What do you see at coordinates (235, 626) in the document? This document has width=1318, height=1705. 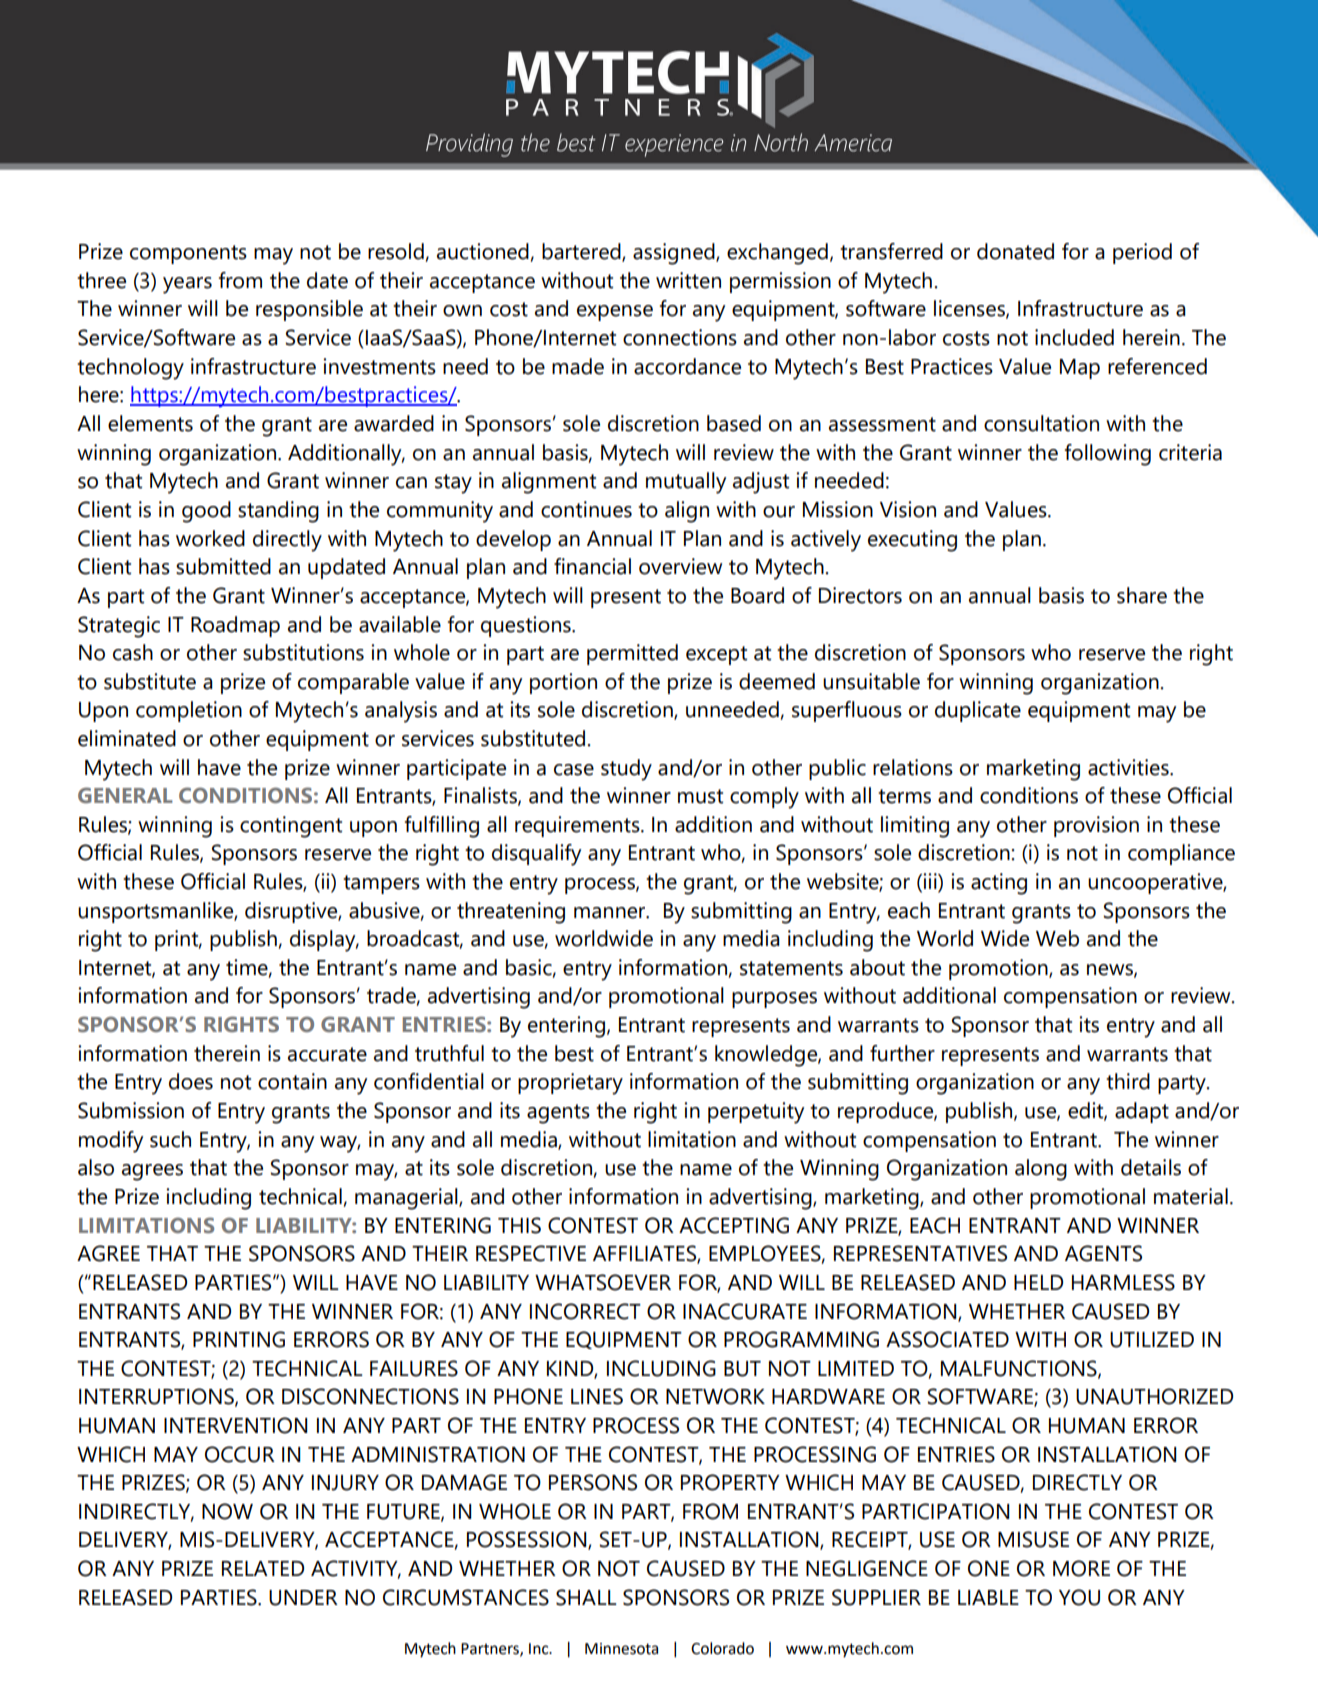 I see `Roadmap` at bounding box center [235, 626].
